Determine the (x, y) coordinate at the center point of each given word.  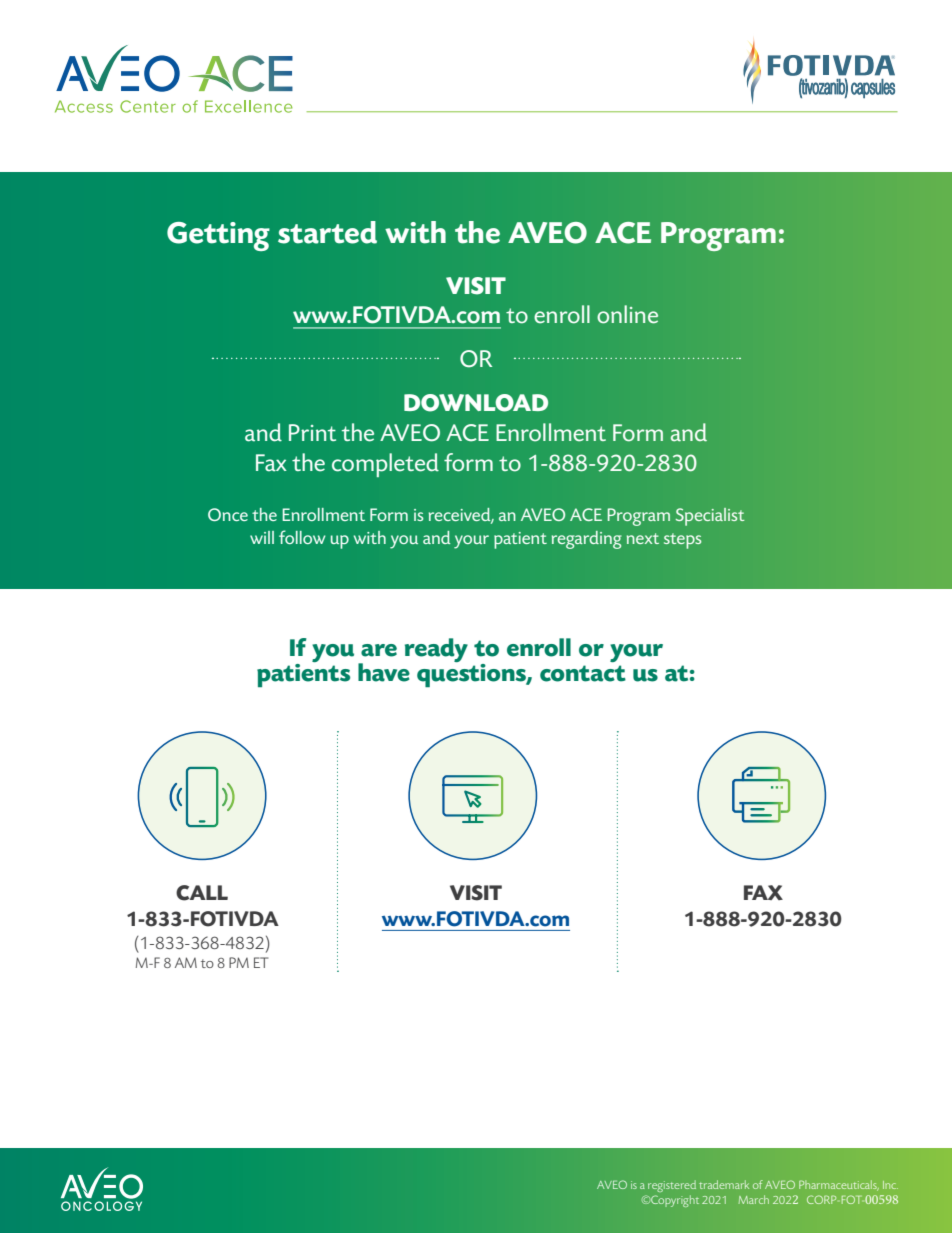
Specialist (710, 517)
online (627, 314)
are (379, 650)
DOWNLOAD (476, 403)
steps (682, 541)
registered (672, 1186)
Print (312, 432)
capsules (873, 89)
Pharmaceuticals (839, 1185)
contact (583, 673)
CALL (202, 893)
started (327, 232)
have (384, 672)
